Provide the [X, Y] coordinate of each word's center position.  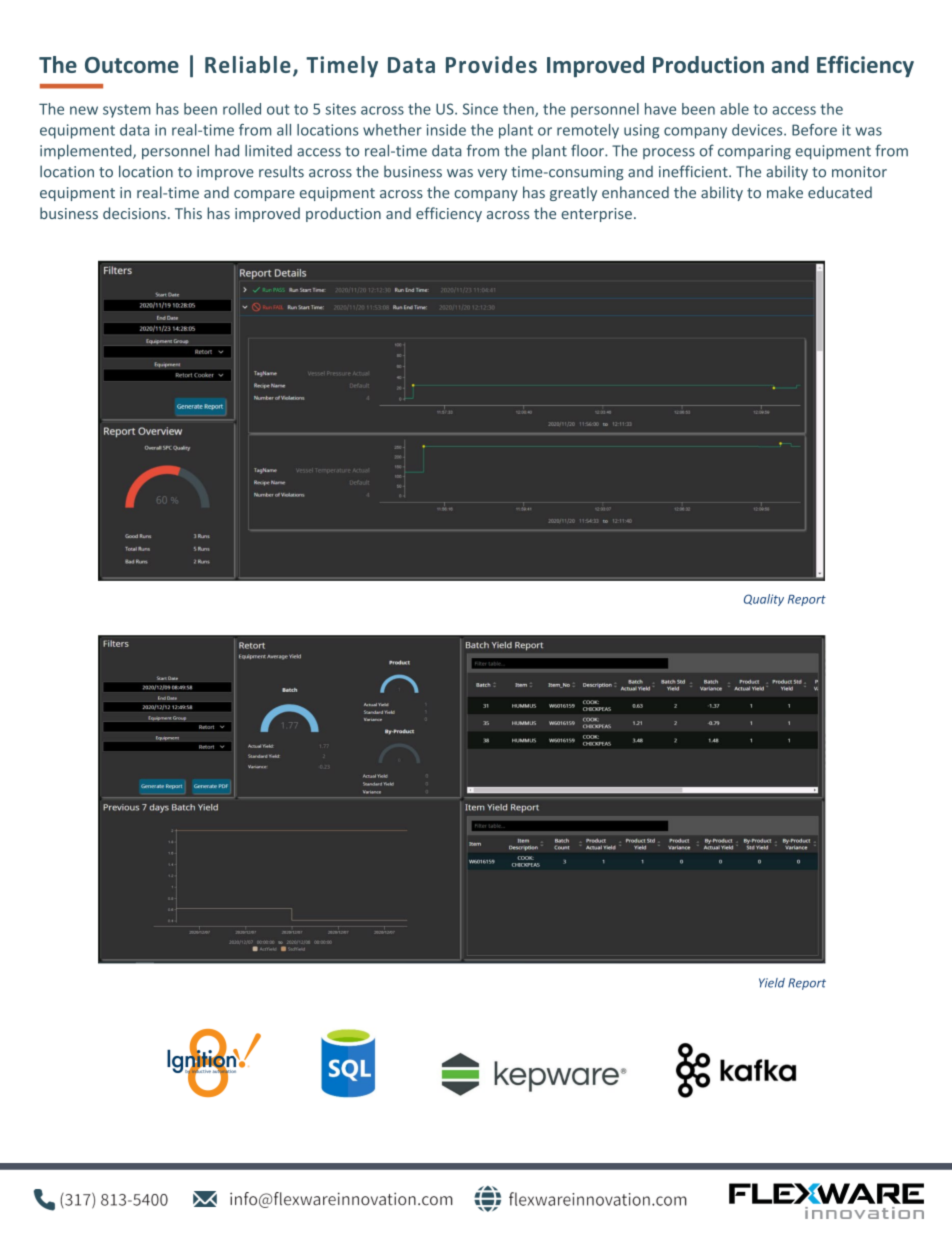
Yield [772, 983]
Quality [764, 600]
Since [480, 109]
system [127, 111]
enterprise [596, 215]
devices [758, 130]
